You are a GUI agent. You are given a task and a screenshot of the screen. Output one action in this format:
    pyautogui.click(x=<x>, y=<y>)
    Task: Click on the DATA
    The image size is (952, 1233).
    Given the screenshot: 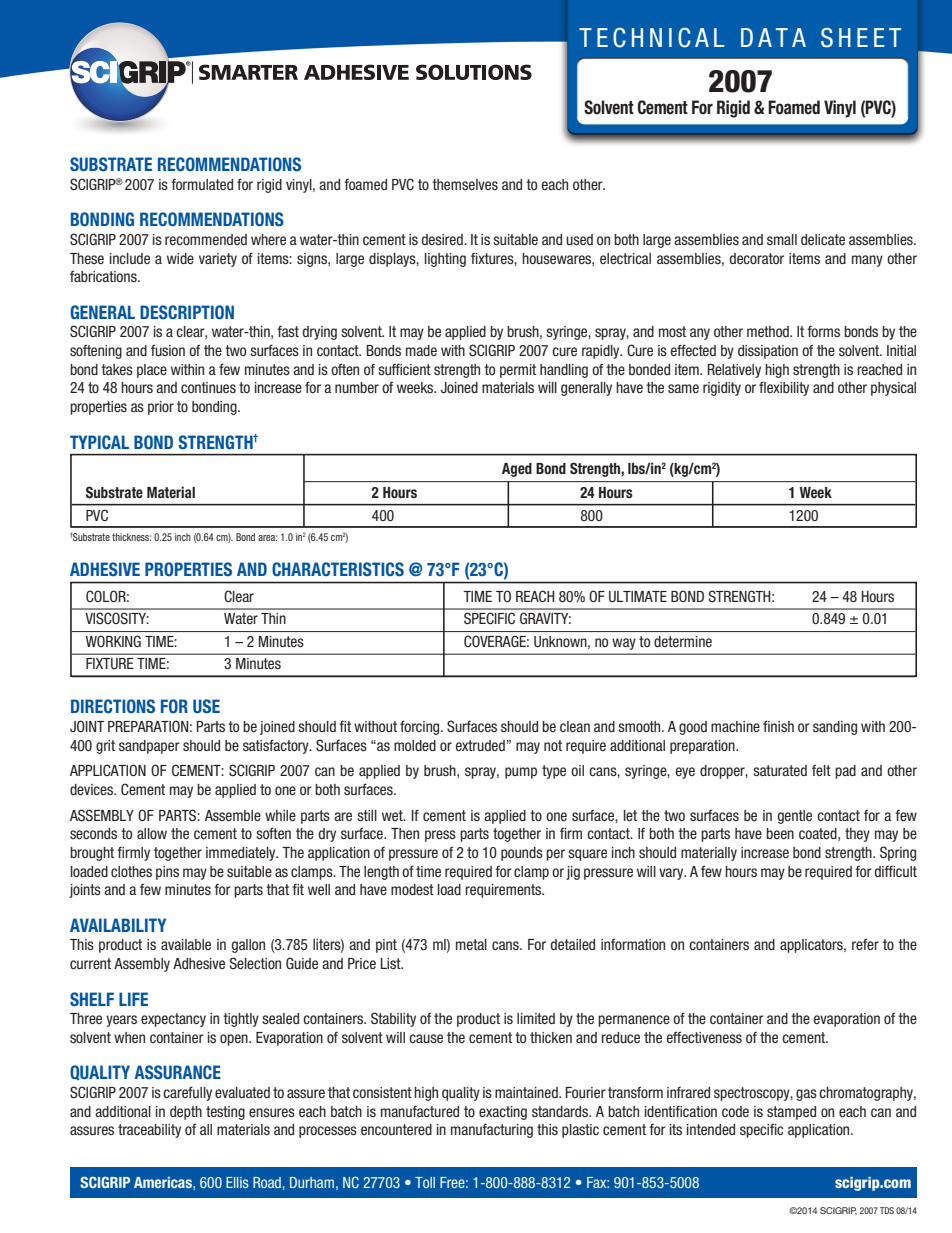 What is the action you would take?
    pyautogui.click(x=773, y=37)
